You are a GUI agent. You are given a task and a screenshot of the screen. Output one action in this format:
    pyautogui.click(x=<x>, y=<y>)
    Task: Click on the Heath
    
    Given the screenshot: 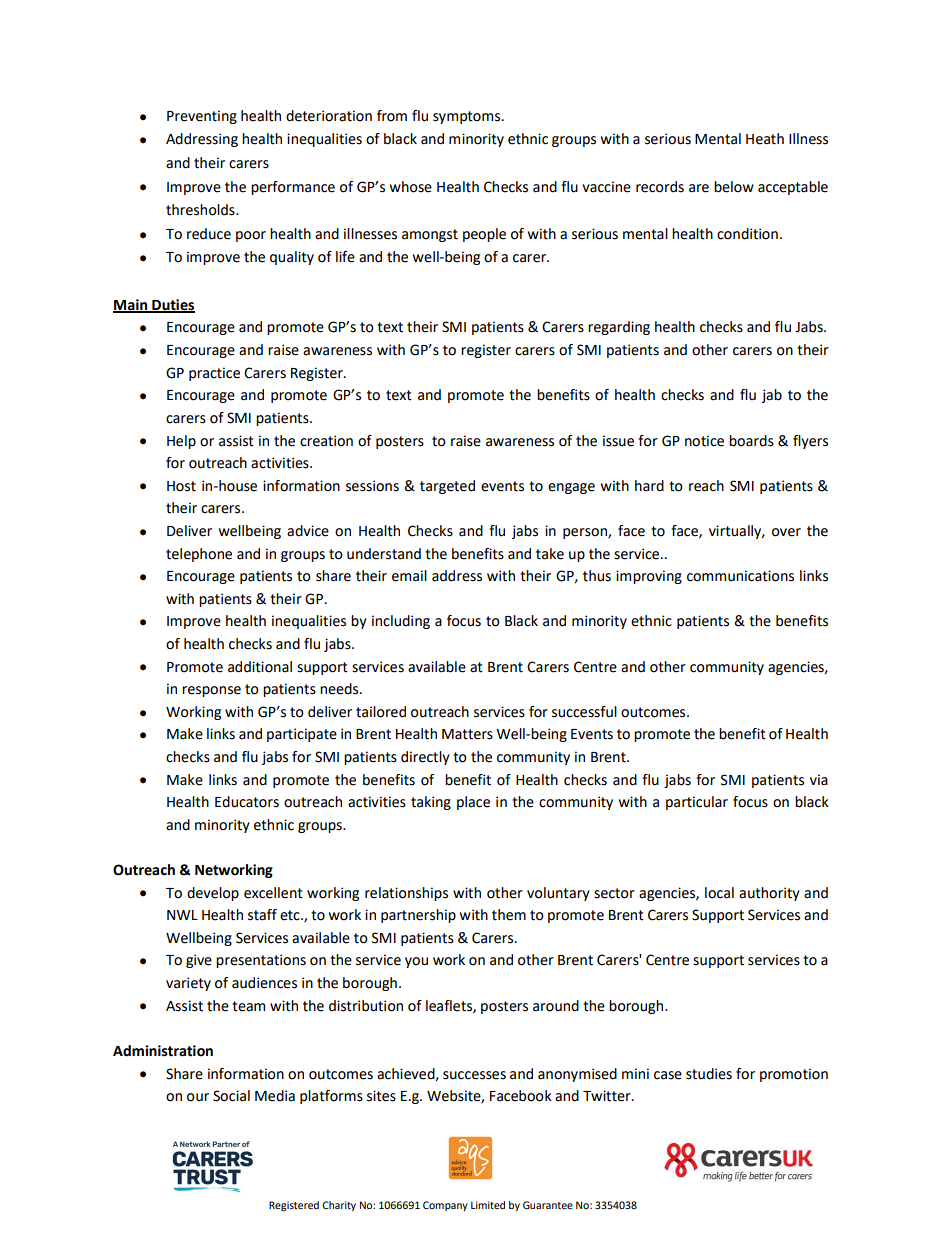 What is the action you would take?
    pyautogui.click(x=765, y=139)
